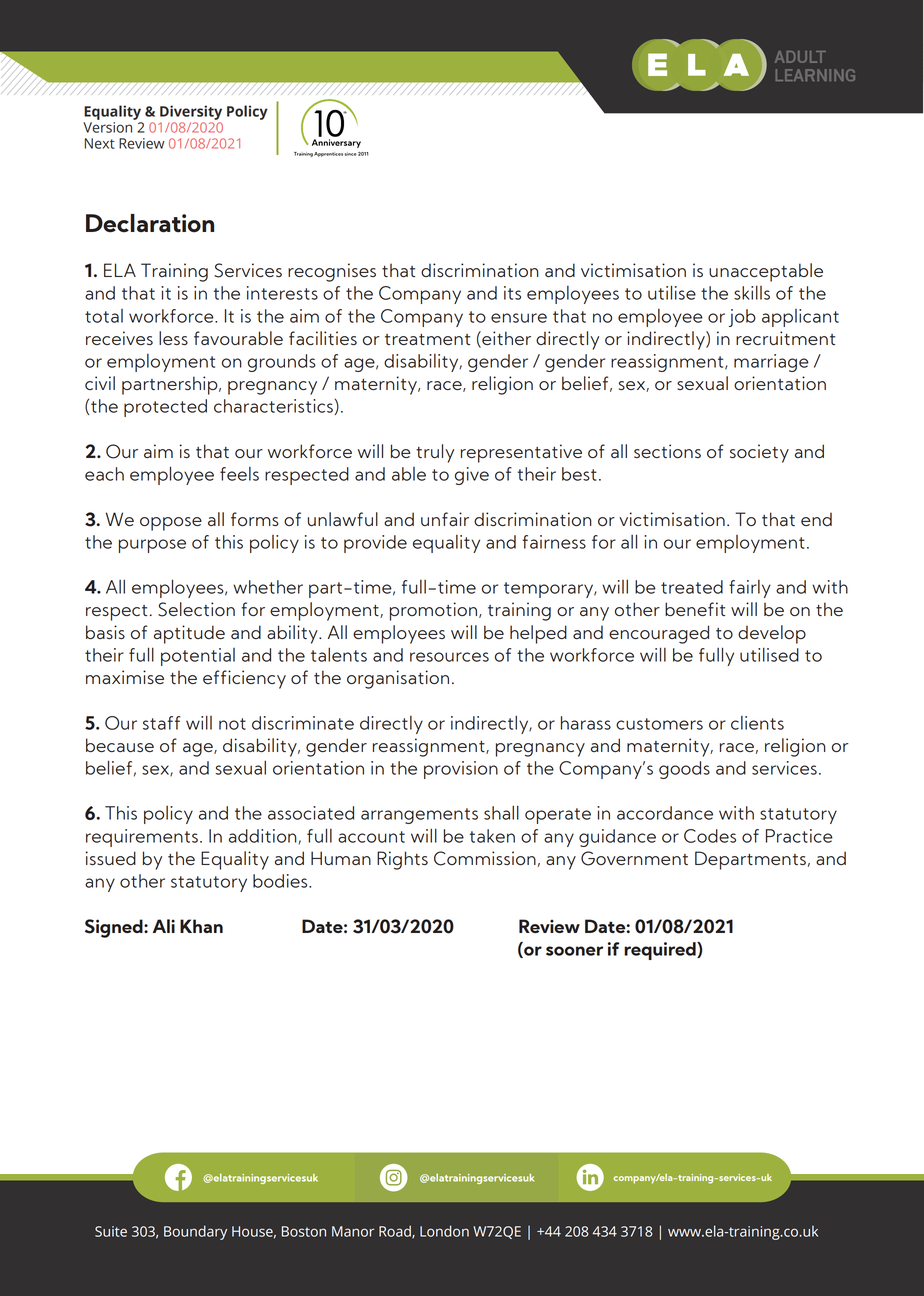 This screenshot has width=924, height=1296. I want to click on London, so click(444, 1231).
